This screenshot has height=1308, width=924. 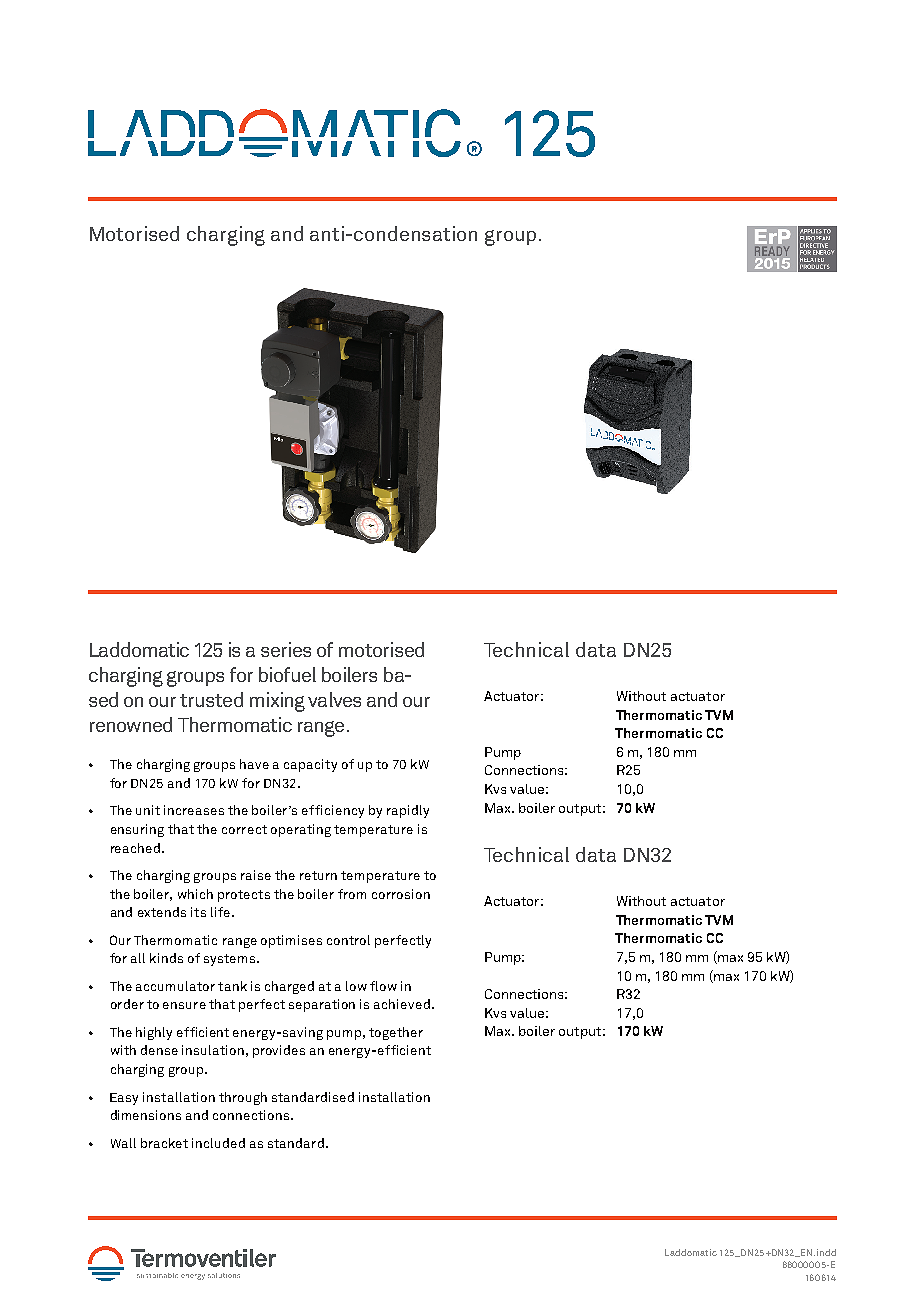 What do you see at coordinates (244, 829) in the screenshot?
I see `correct` at bounding box center [244, 829].
